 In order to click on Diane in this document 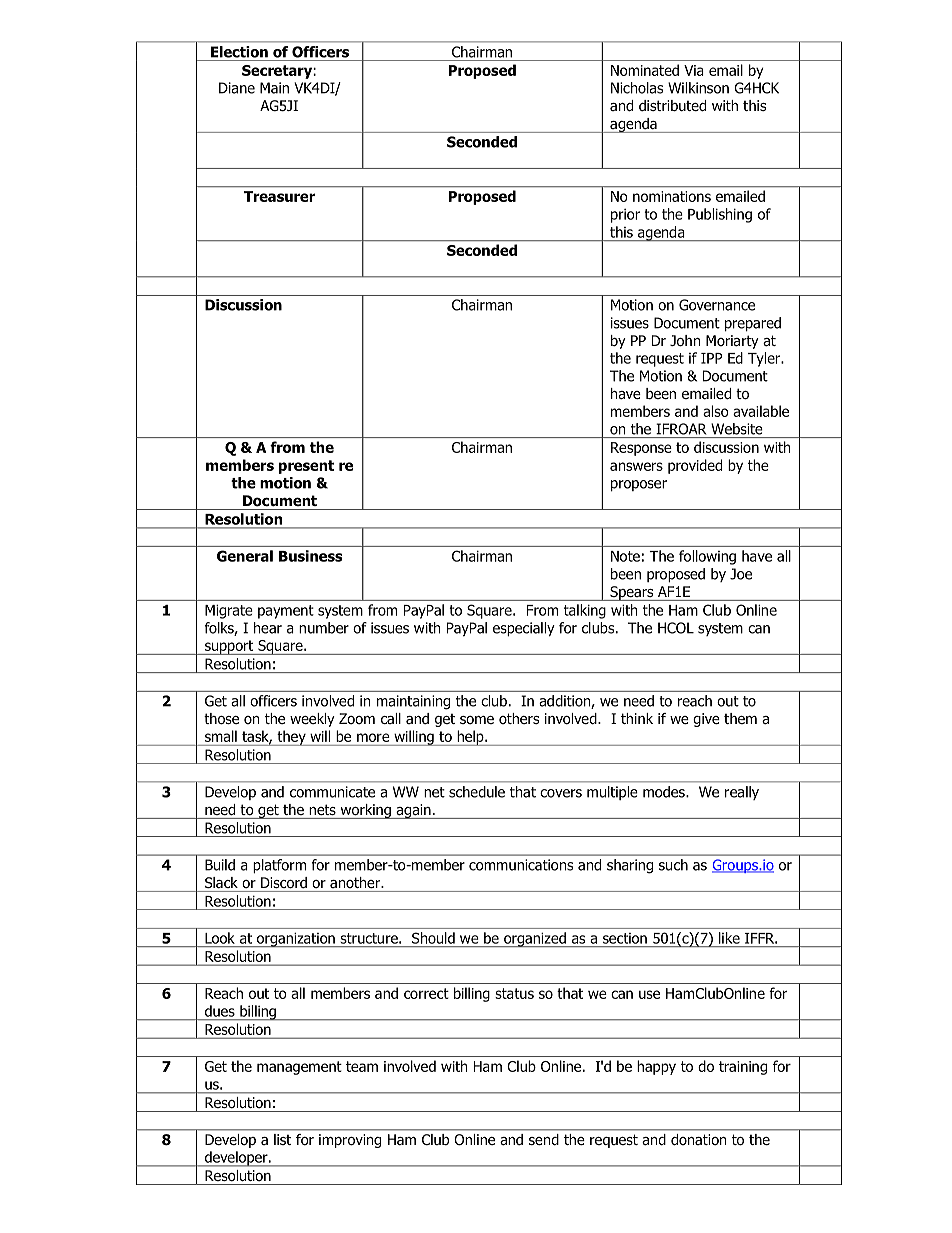, I will do `click(237, 88)`.
